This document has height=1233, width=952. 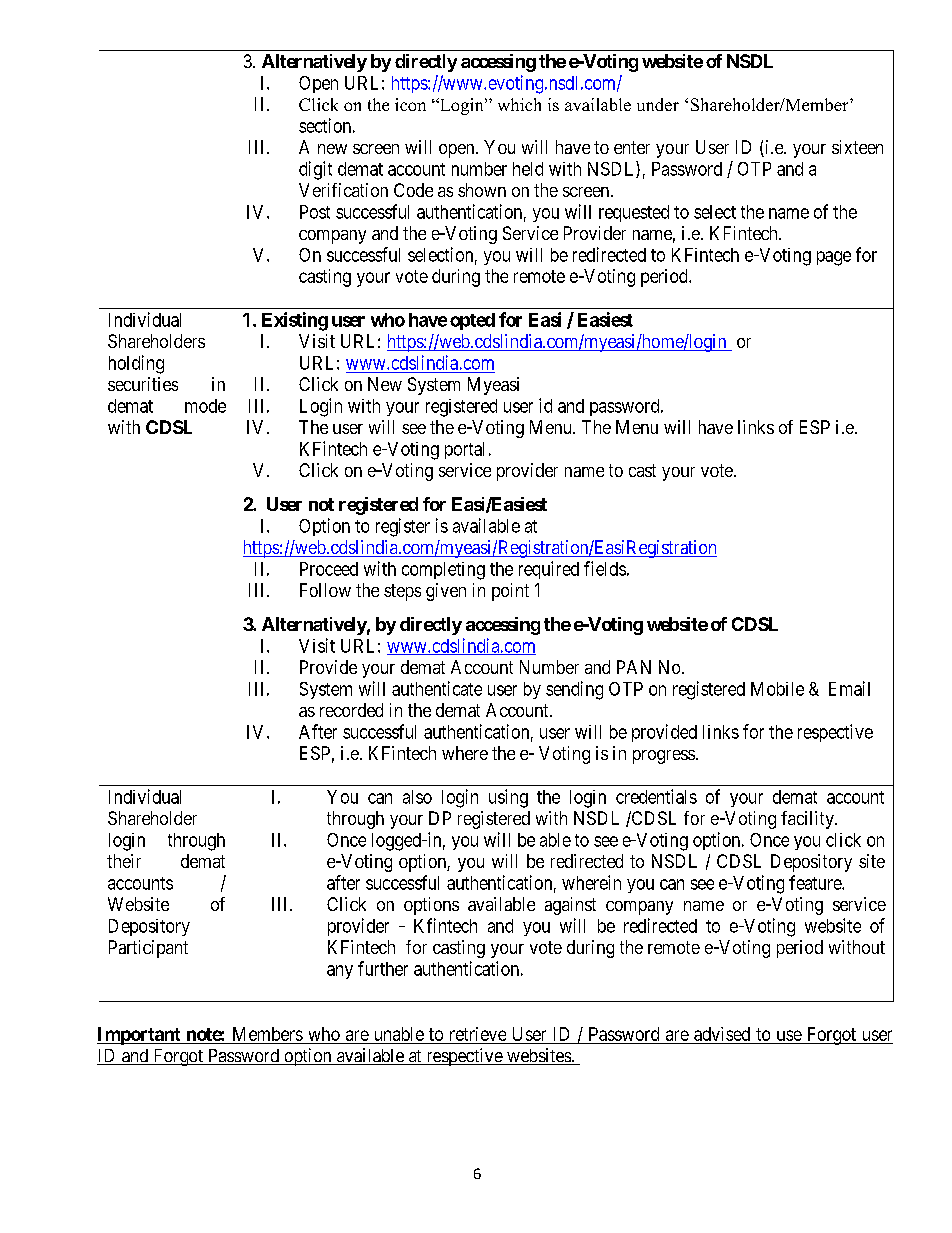 What do you see at coordinates (140, 1036) in the document?
I see `Important` at bounding box center [140, 1036].
